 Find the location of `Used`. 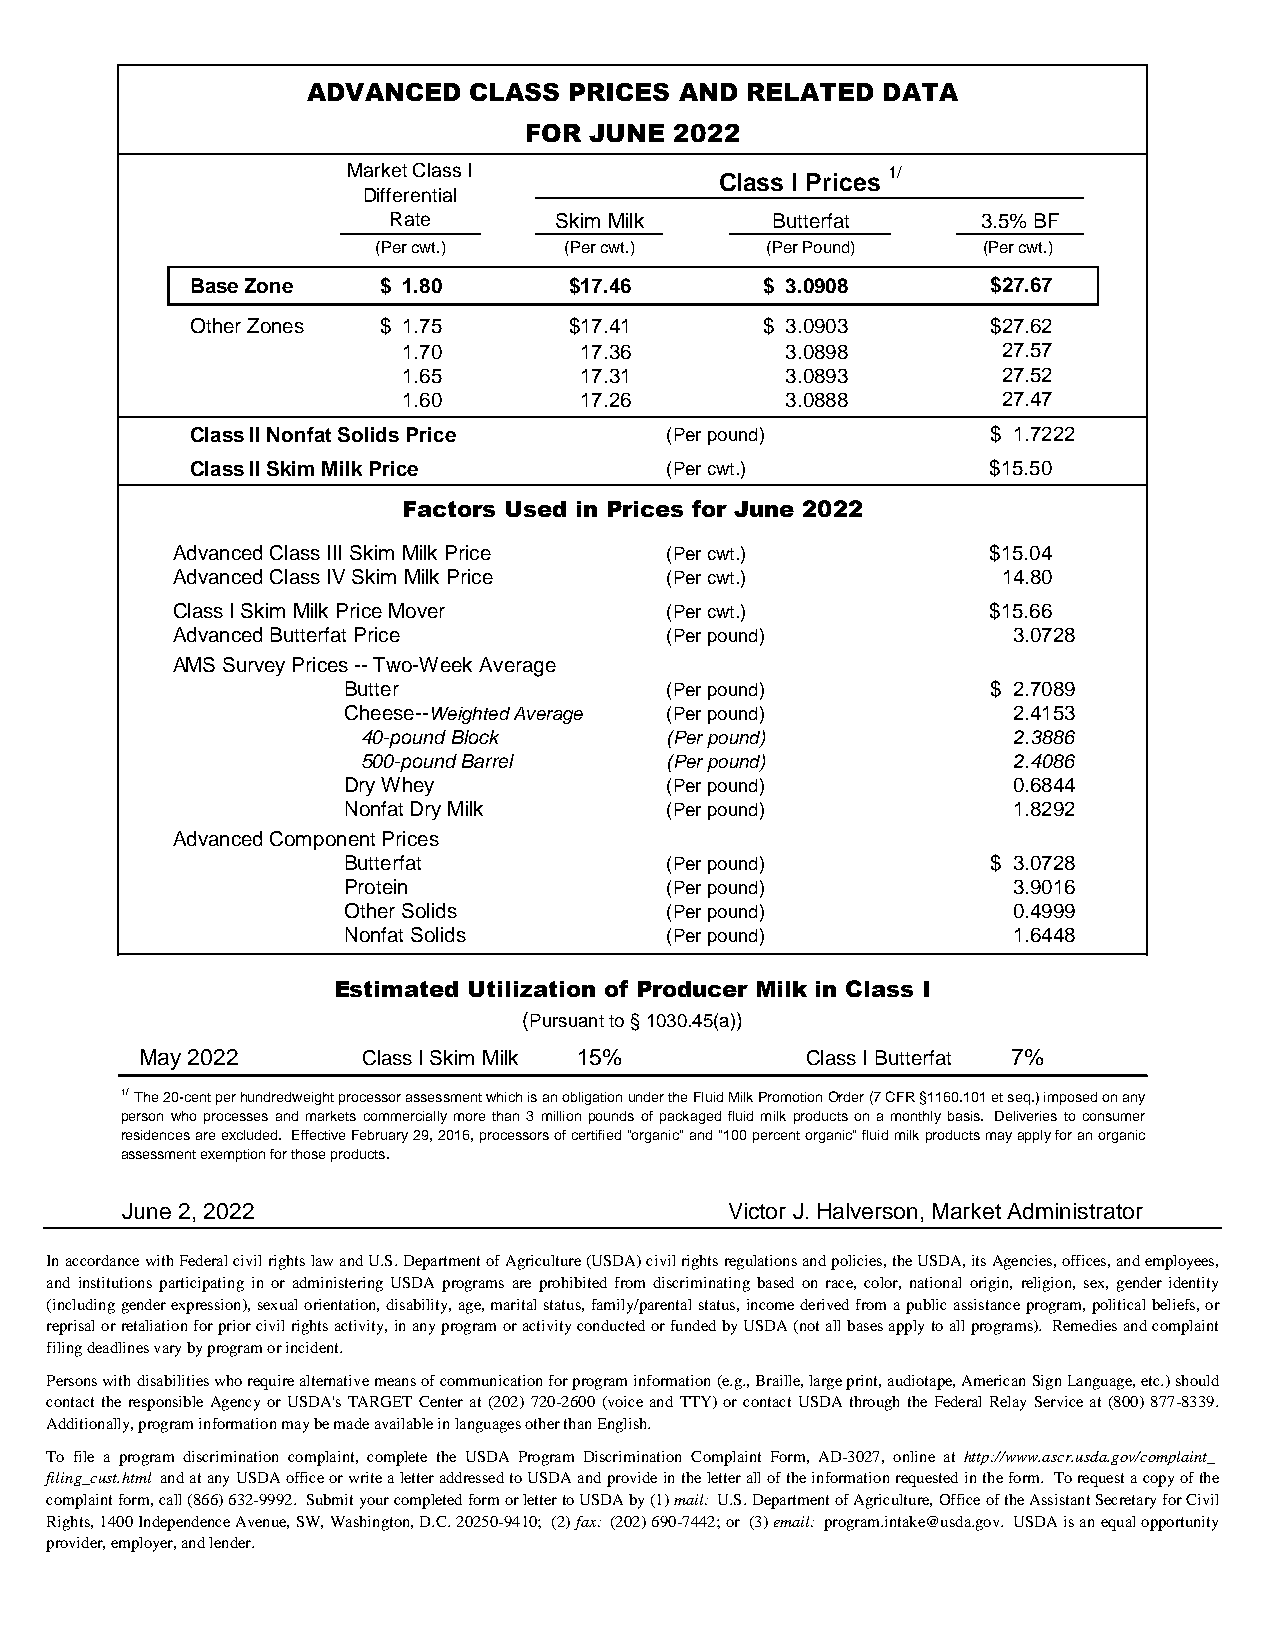

Used is located at coordinates (536, 509).
